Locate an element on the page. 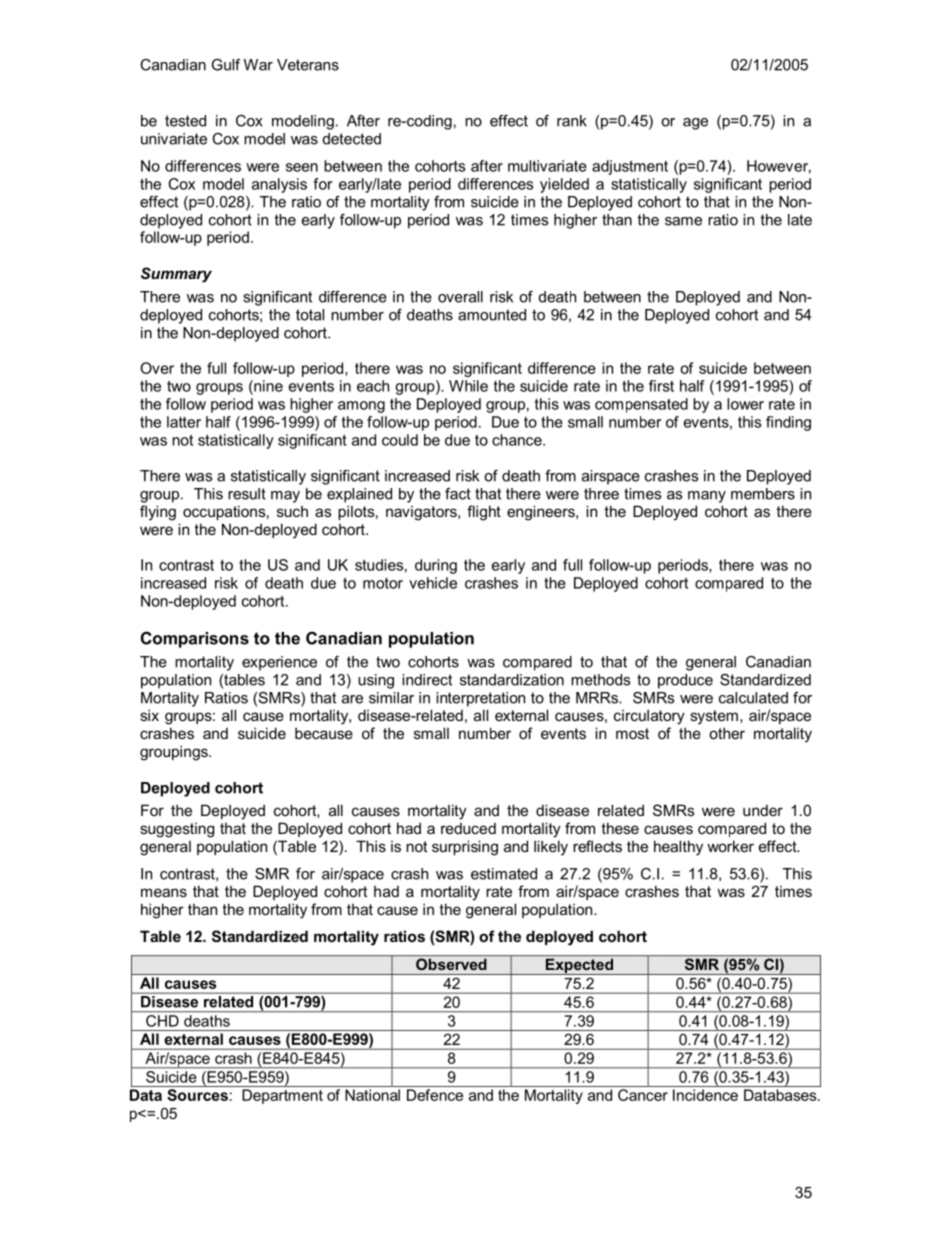  six is located at coordinates (149, 715).
